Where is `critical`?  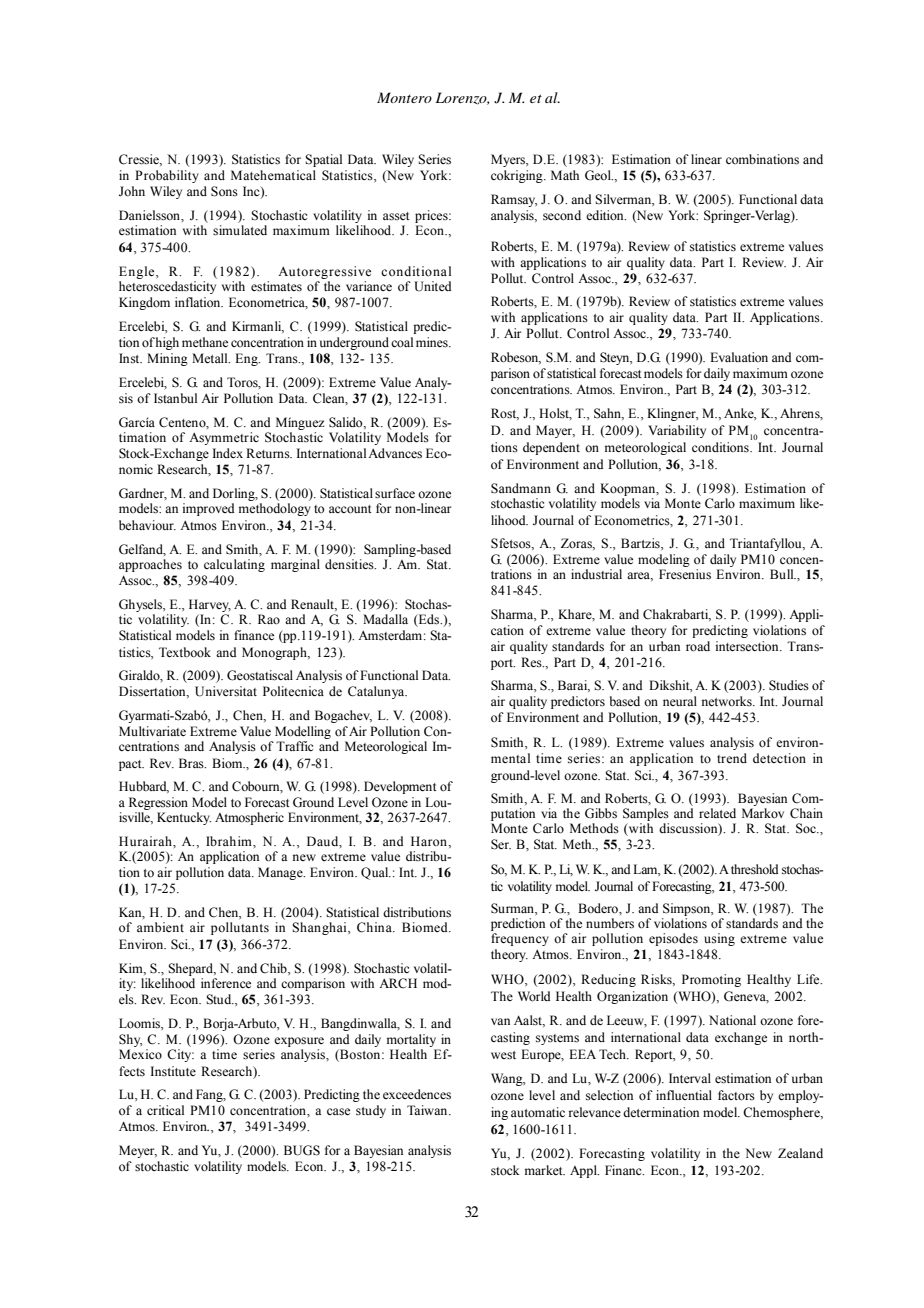 critical is located at coordinates (165, 1110).
